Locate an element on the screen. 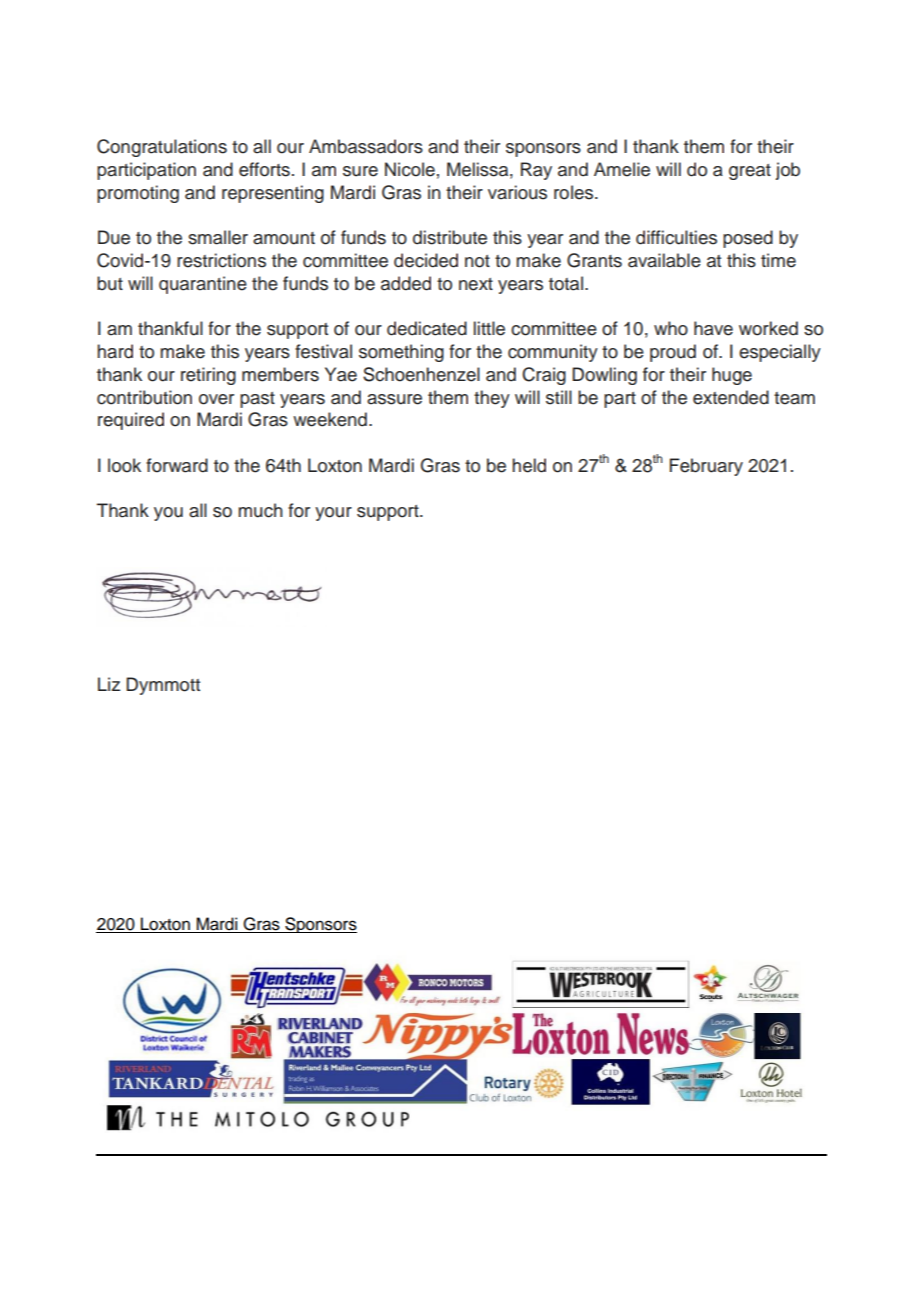 The image size is (924, 1308). Nicole is located at coordinates (410, 169).
